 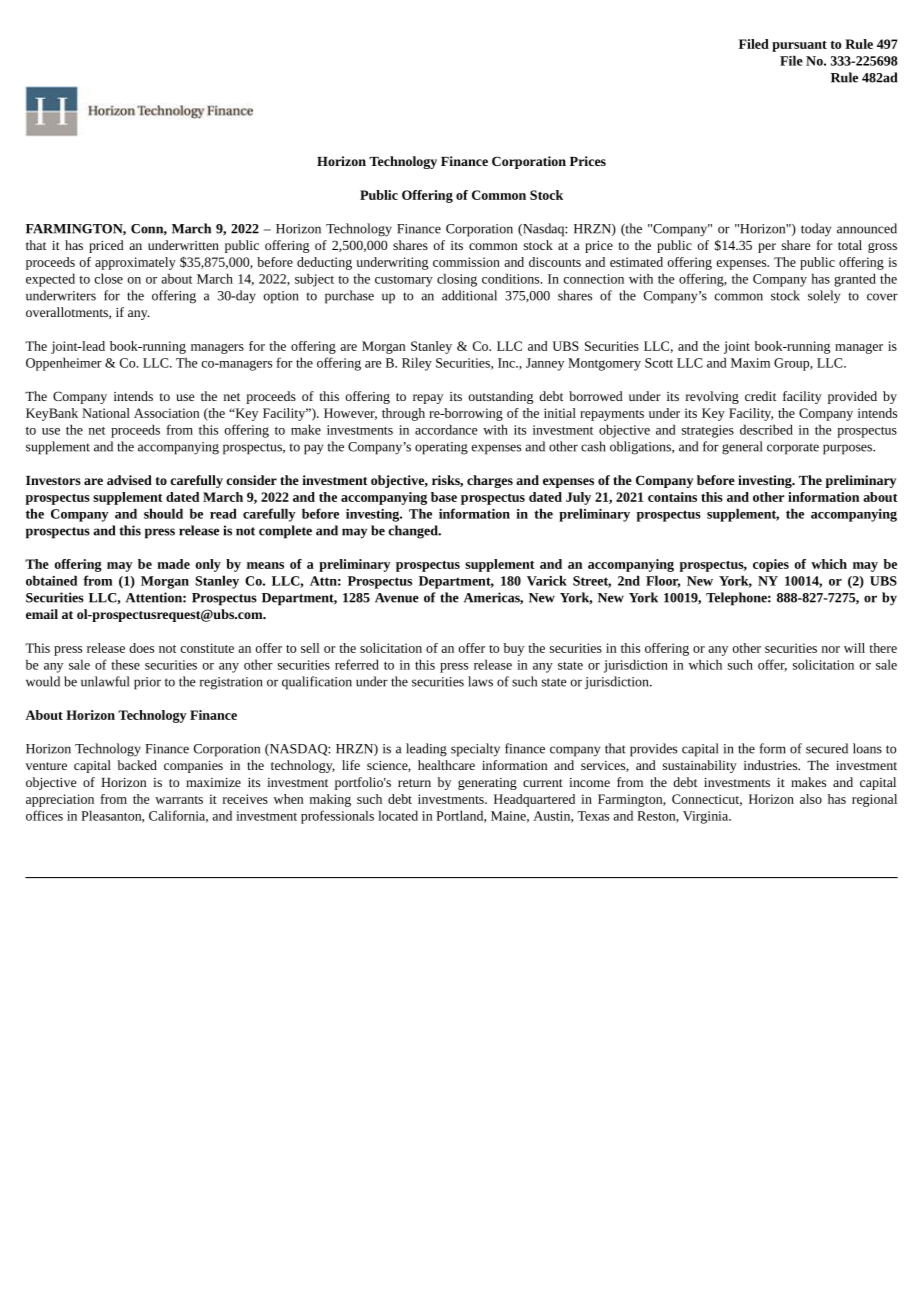 I want to click on does, so click(x=141, y=648).
